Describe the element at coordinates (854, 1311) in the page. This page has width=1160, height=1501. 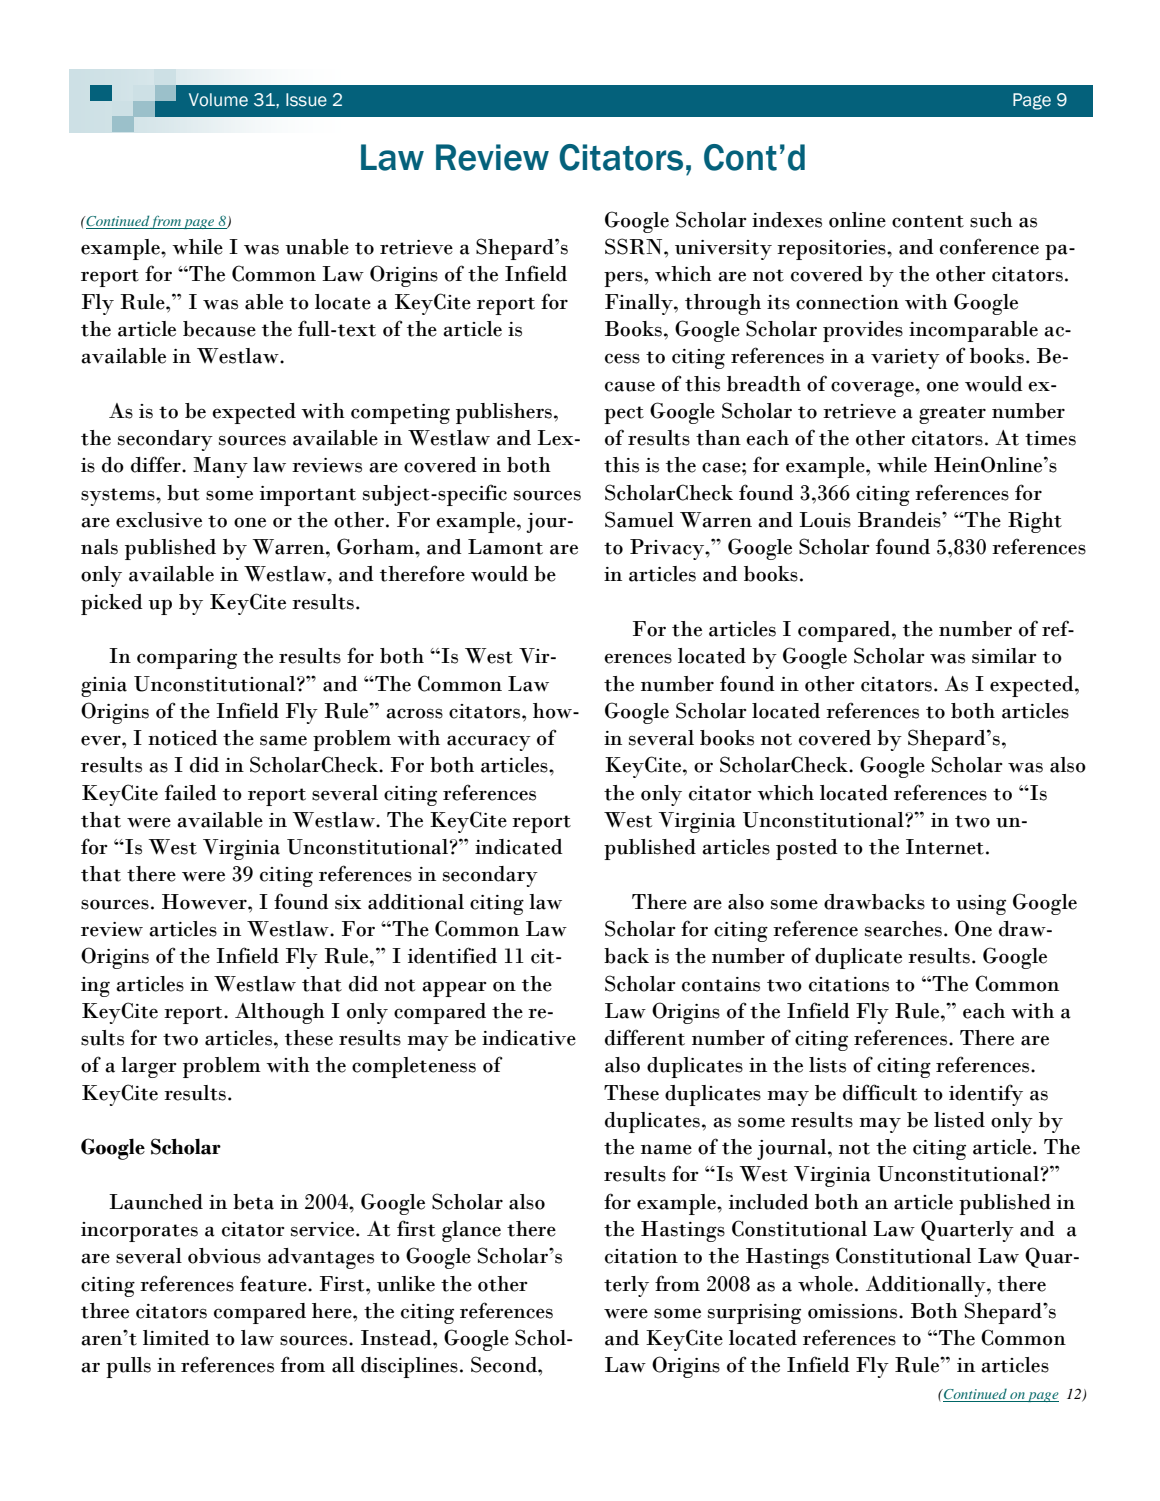
I see `omissions` at that location.
